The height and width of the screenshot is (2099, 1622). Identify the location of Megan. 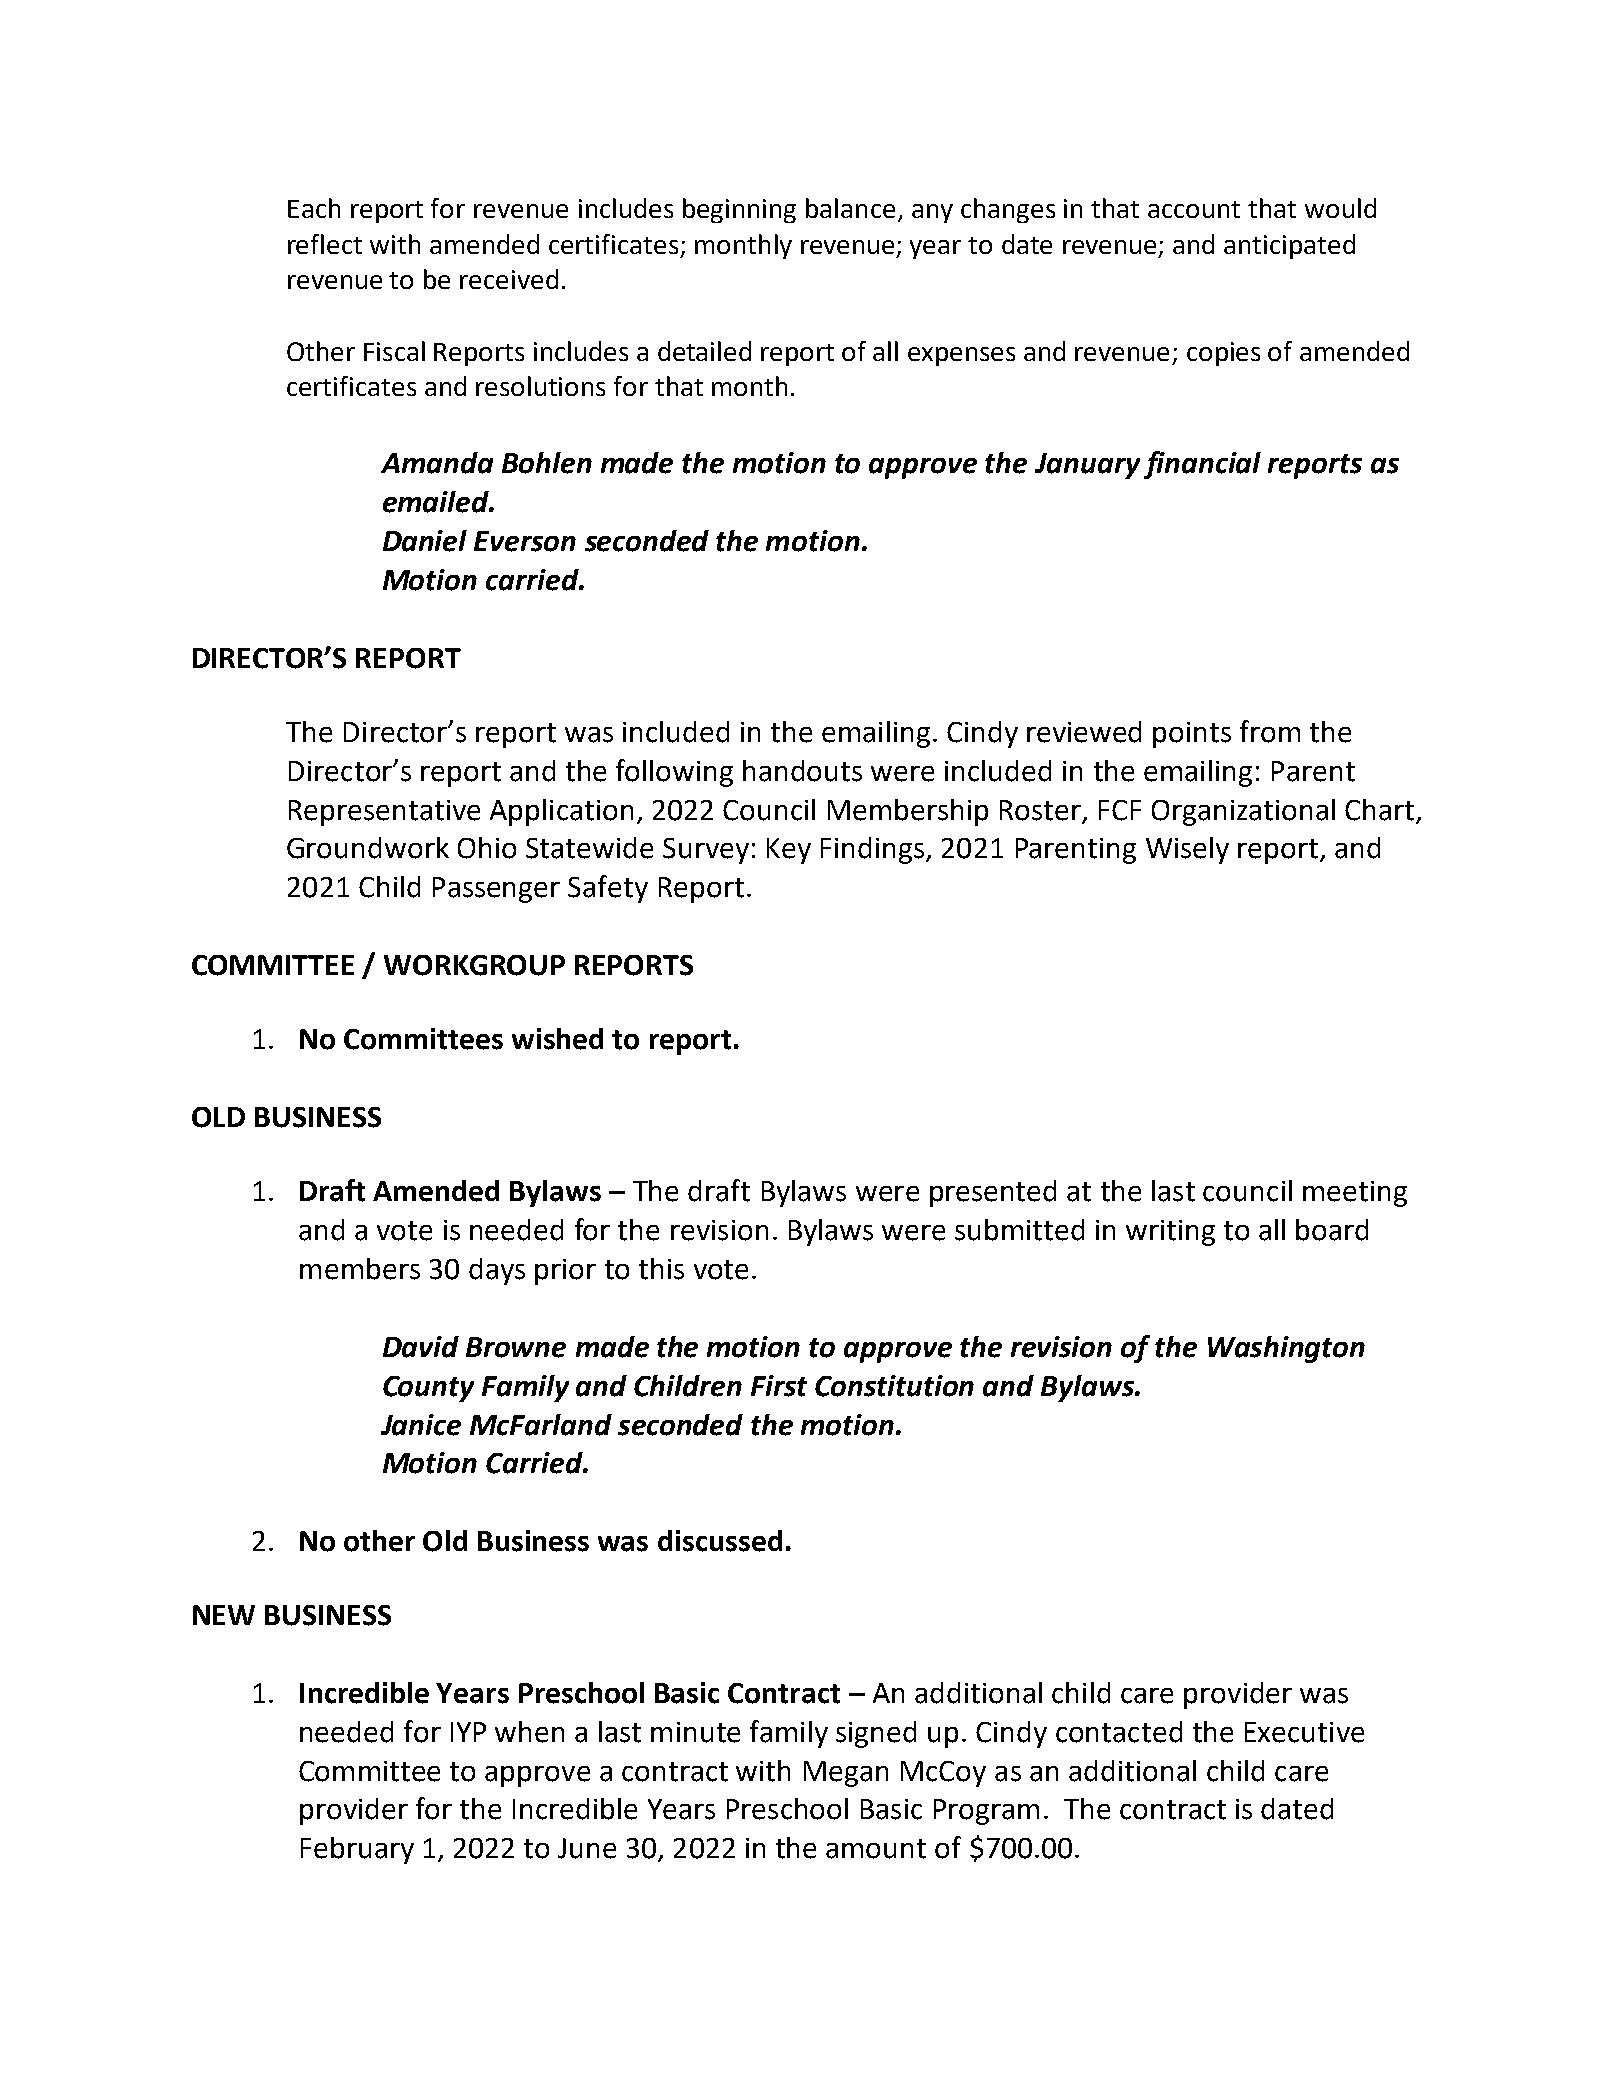
(846, 1774).
